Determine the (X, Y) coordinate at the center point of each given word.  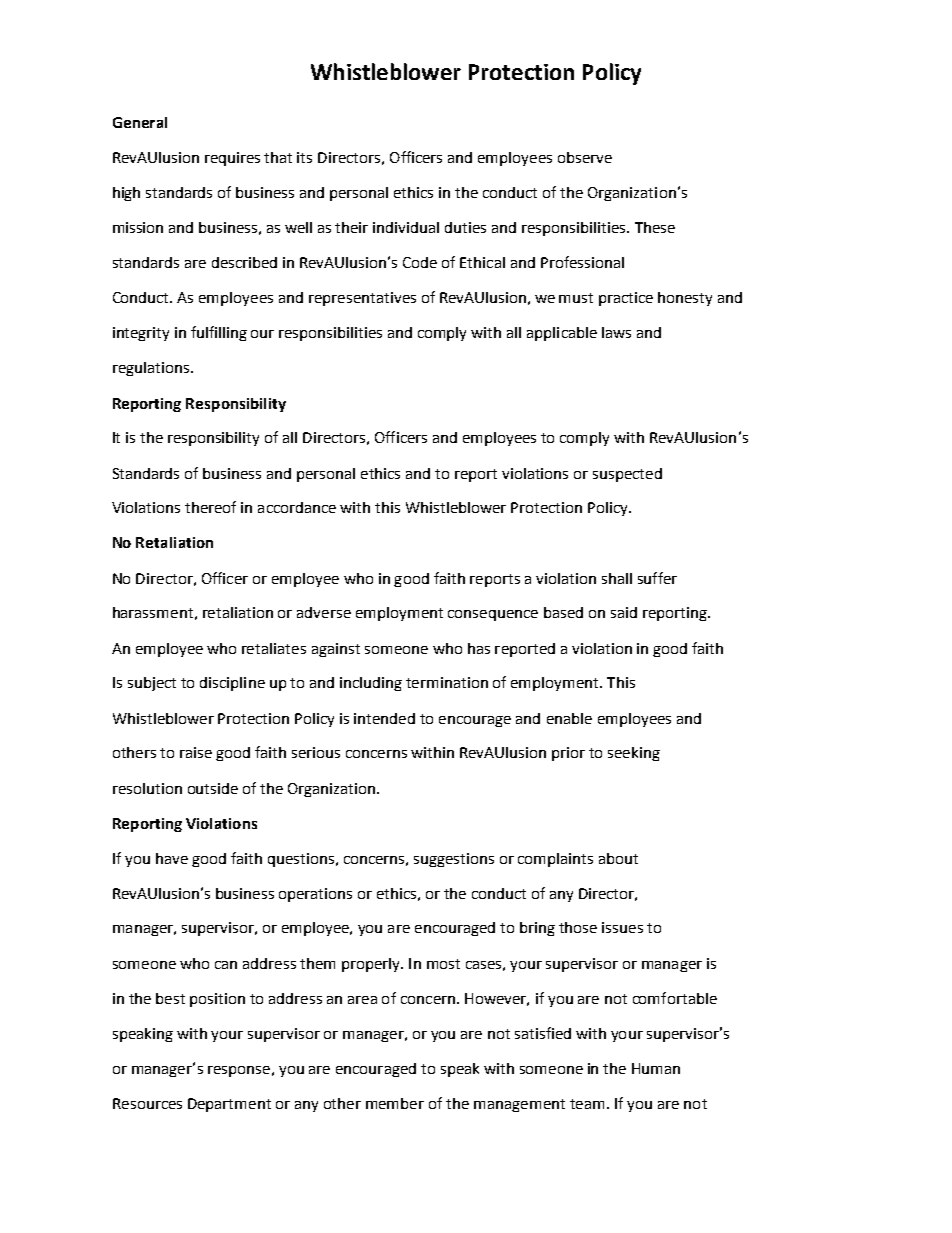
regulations (152, 369)
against (336, 650)
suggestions (454, 860)
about (618, 858)
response (239, 1071)
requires (232, 159)
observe (585, 157)
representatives (362, 299)
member (395, 1103)
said (624, 612)
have (172, 858)
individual (406, 227)
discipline (232, 684)
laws (616, 332)
